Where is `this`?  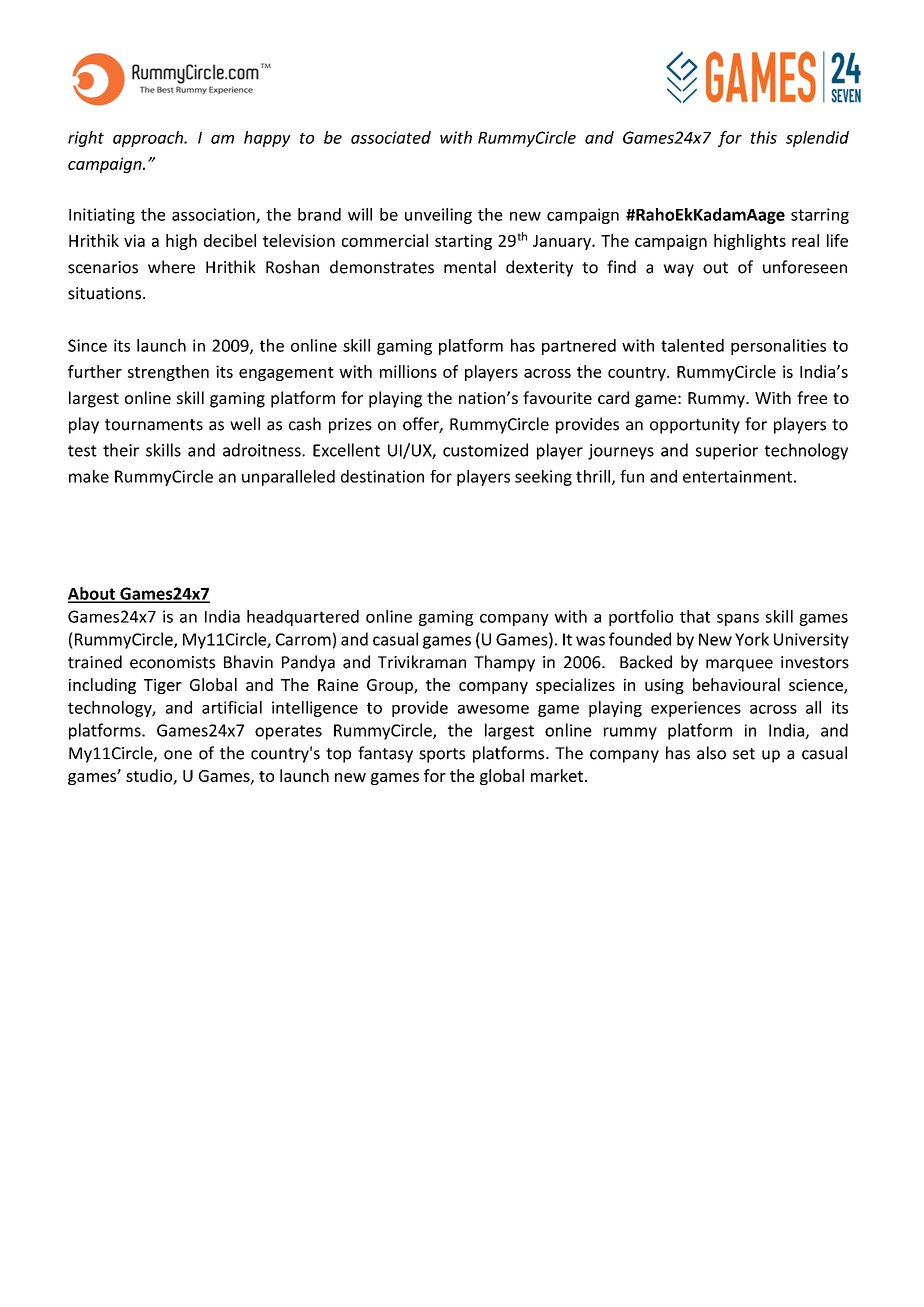 this is located at coordinates (764, 137).
